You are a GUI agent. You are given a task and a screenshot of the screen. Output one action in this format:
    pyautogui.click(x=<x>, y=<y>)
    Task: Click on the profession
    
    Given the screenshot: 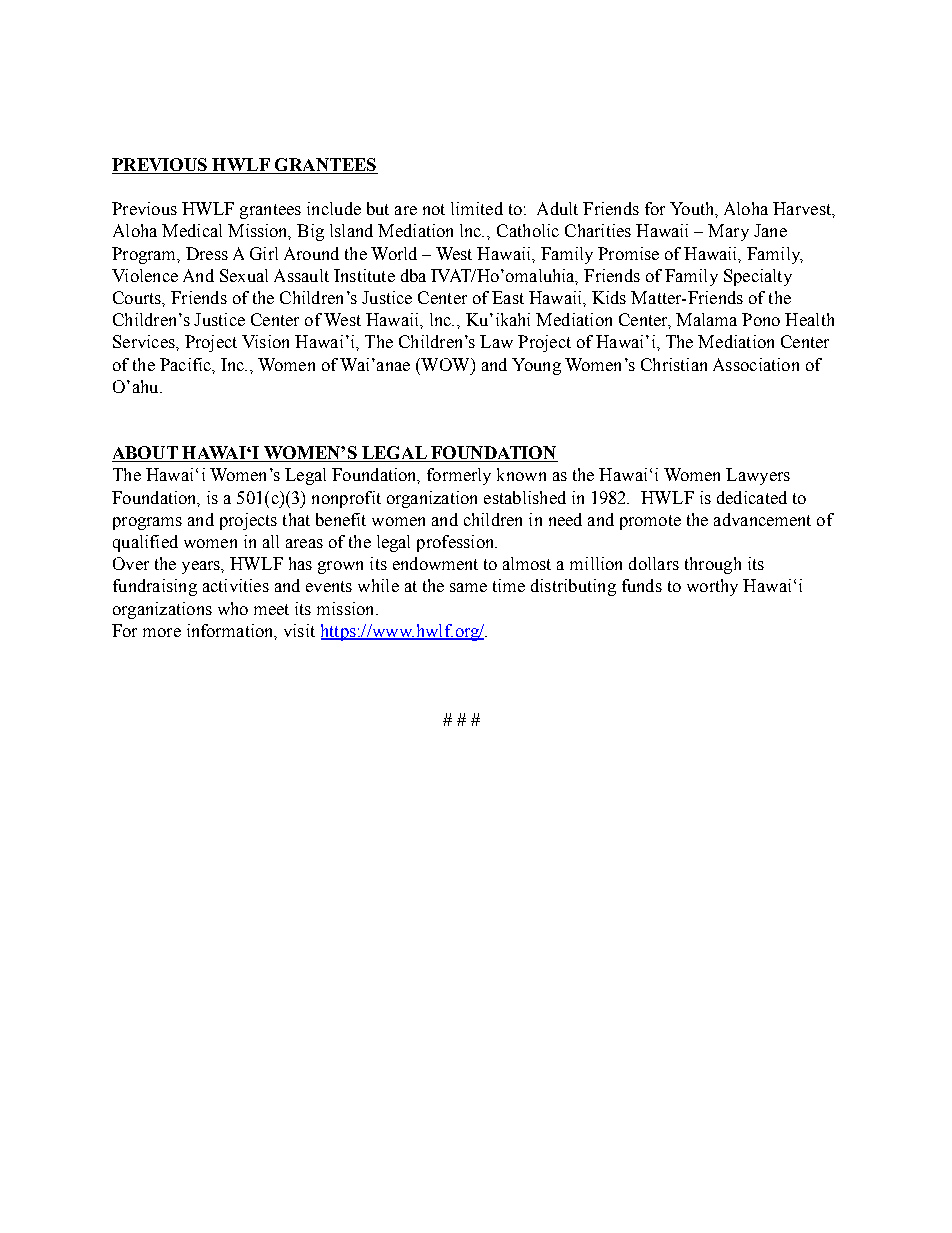 What is the action you would take?
    pyautogui.click(x=457, y=543)
